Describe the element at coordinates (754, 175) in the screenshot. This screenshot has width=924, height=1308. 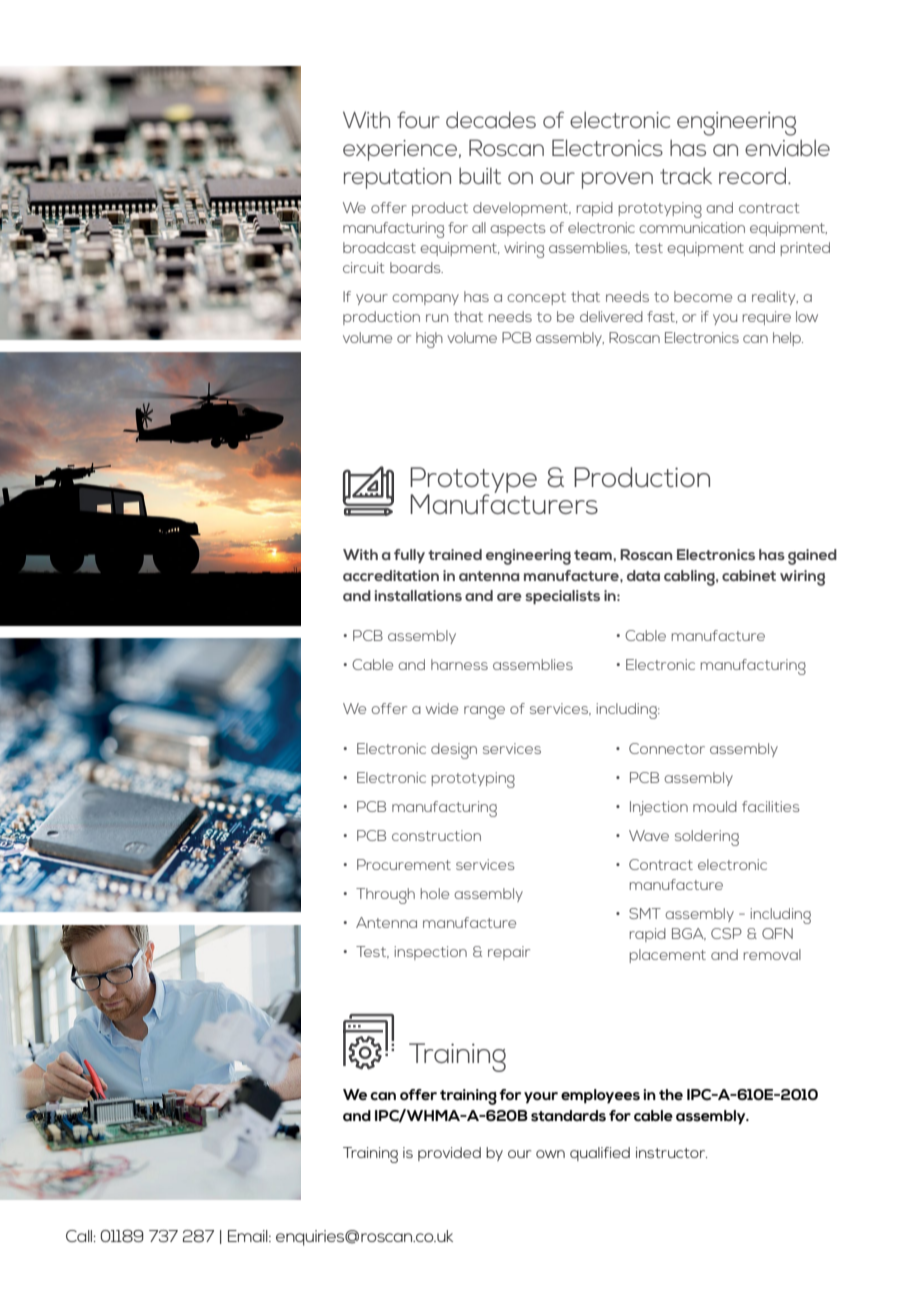
I see `record` at that location.
